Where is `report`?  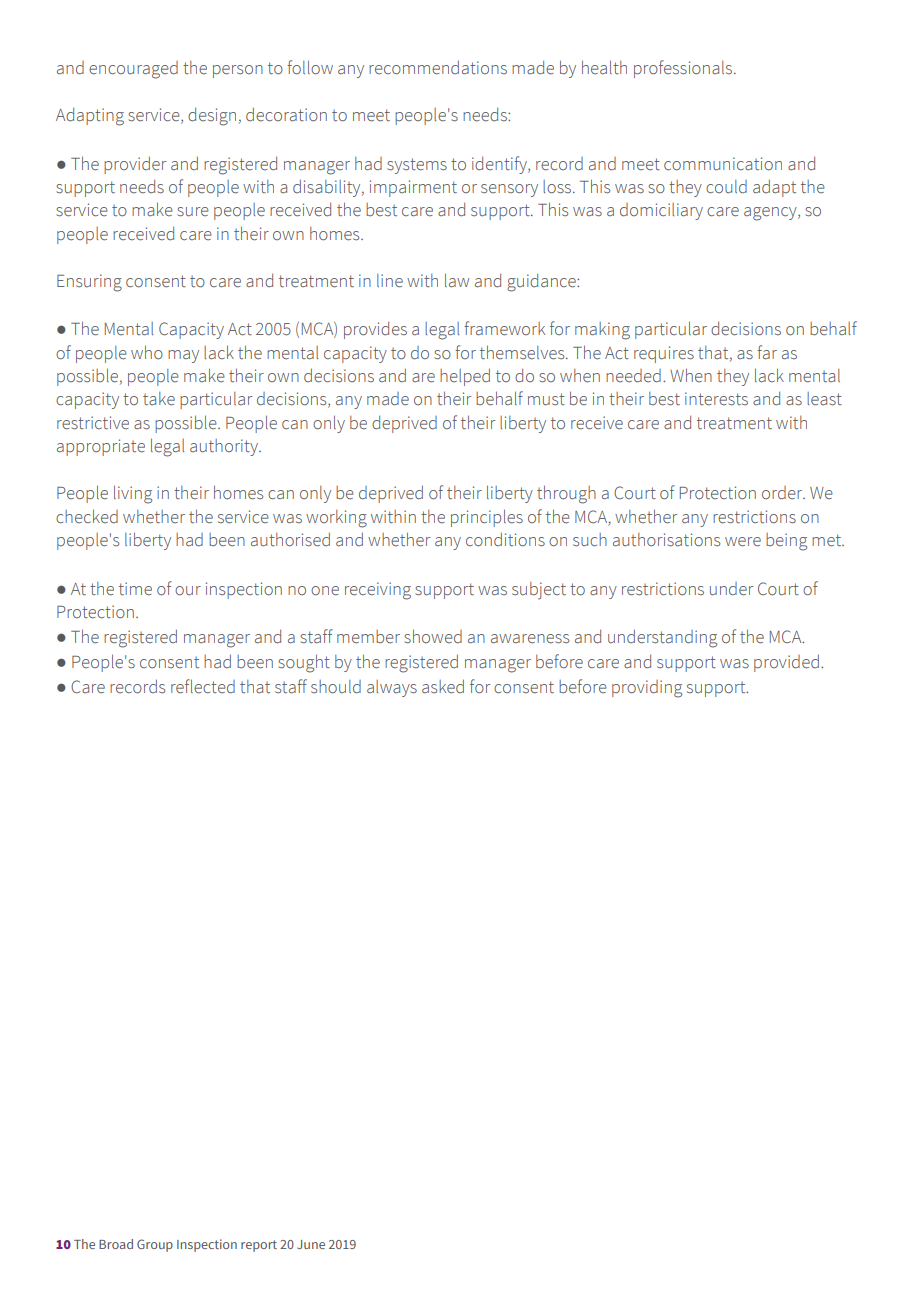
report is located at coordinates (259, 1246).
